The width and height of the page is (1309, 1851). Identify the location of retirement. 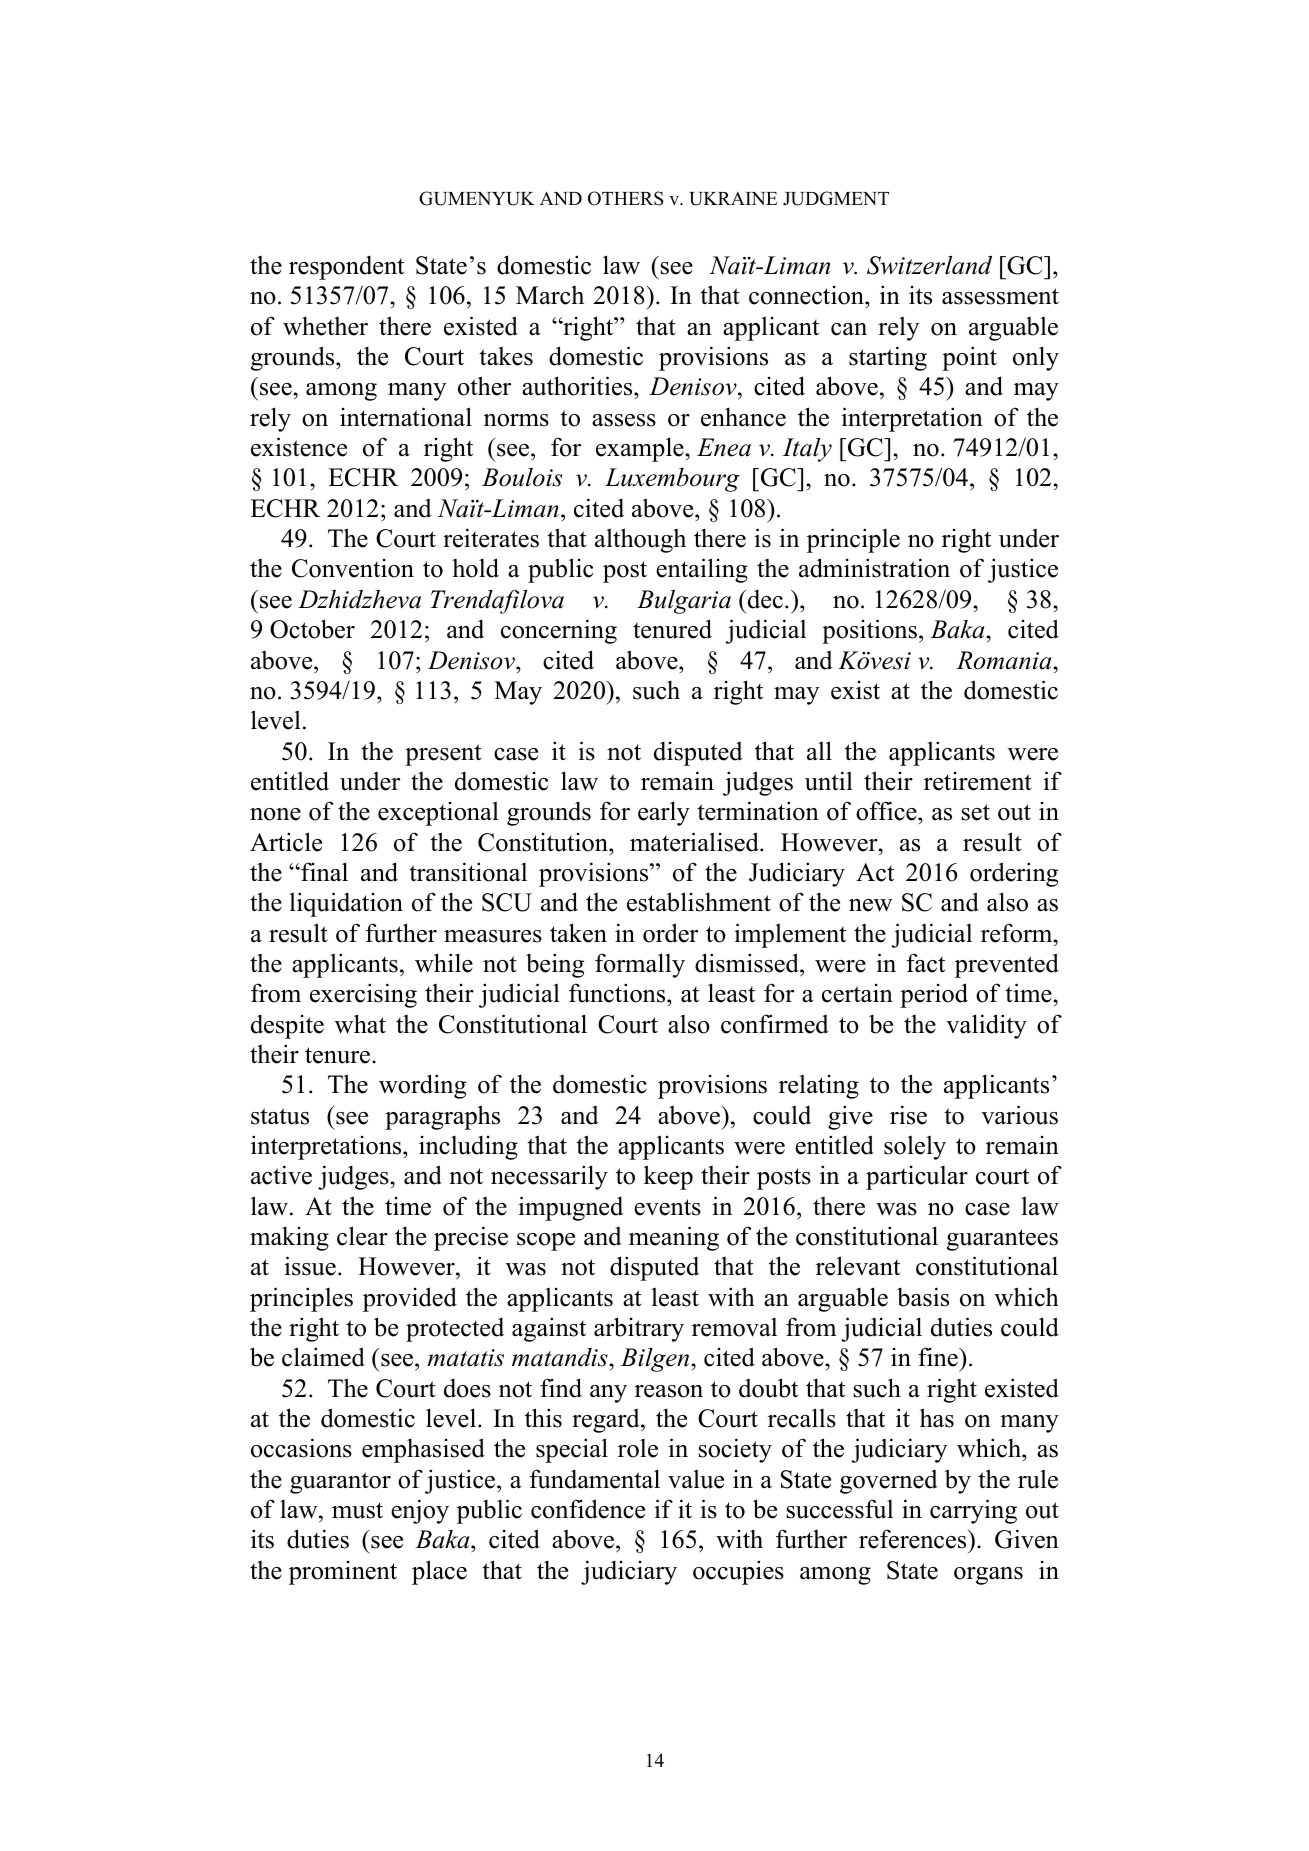
(978, 781).
